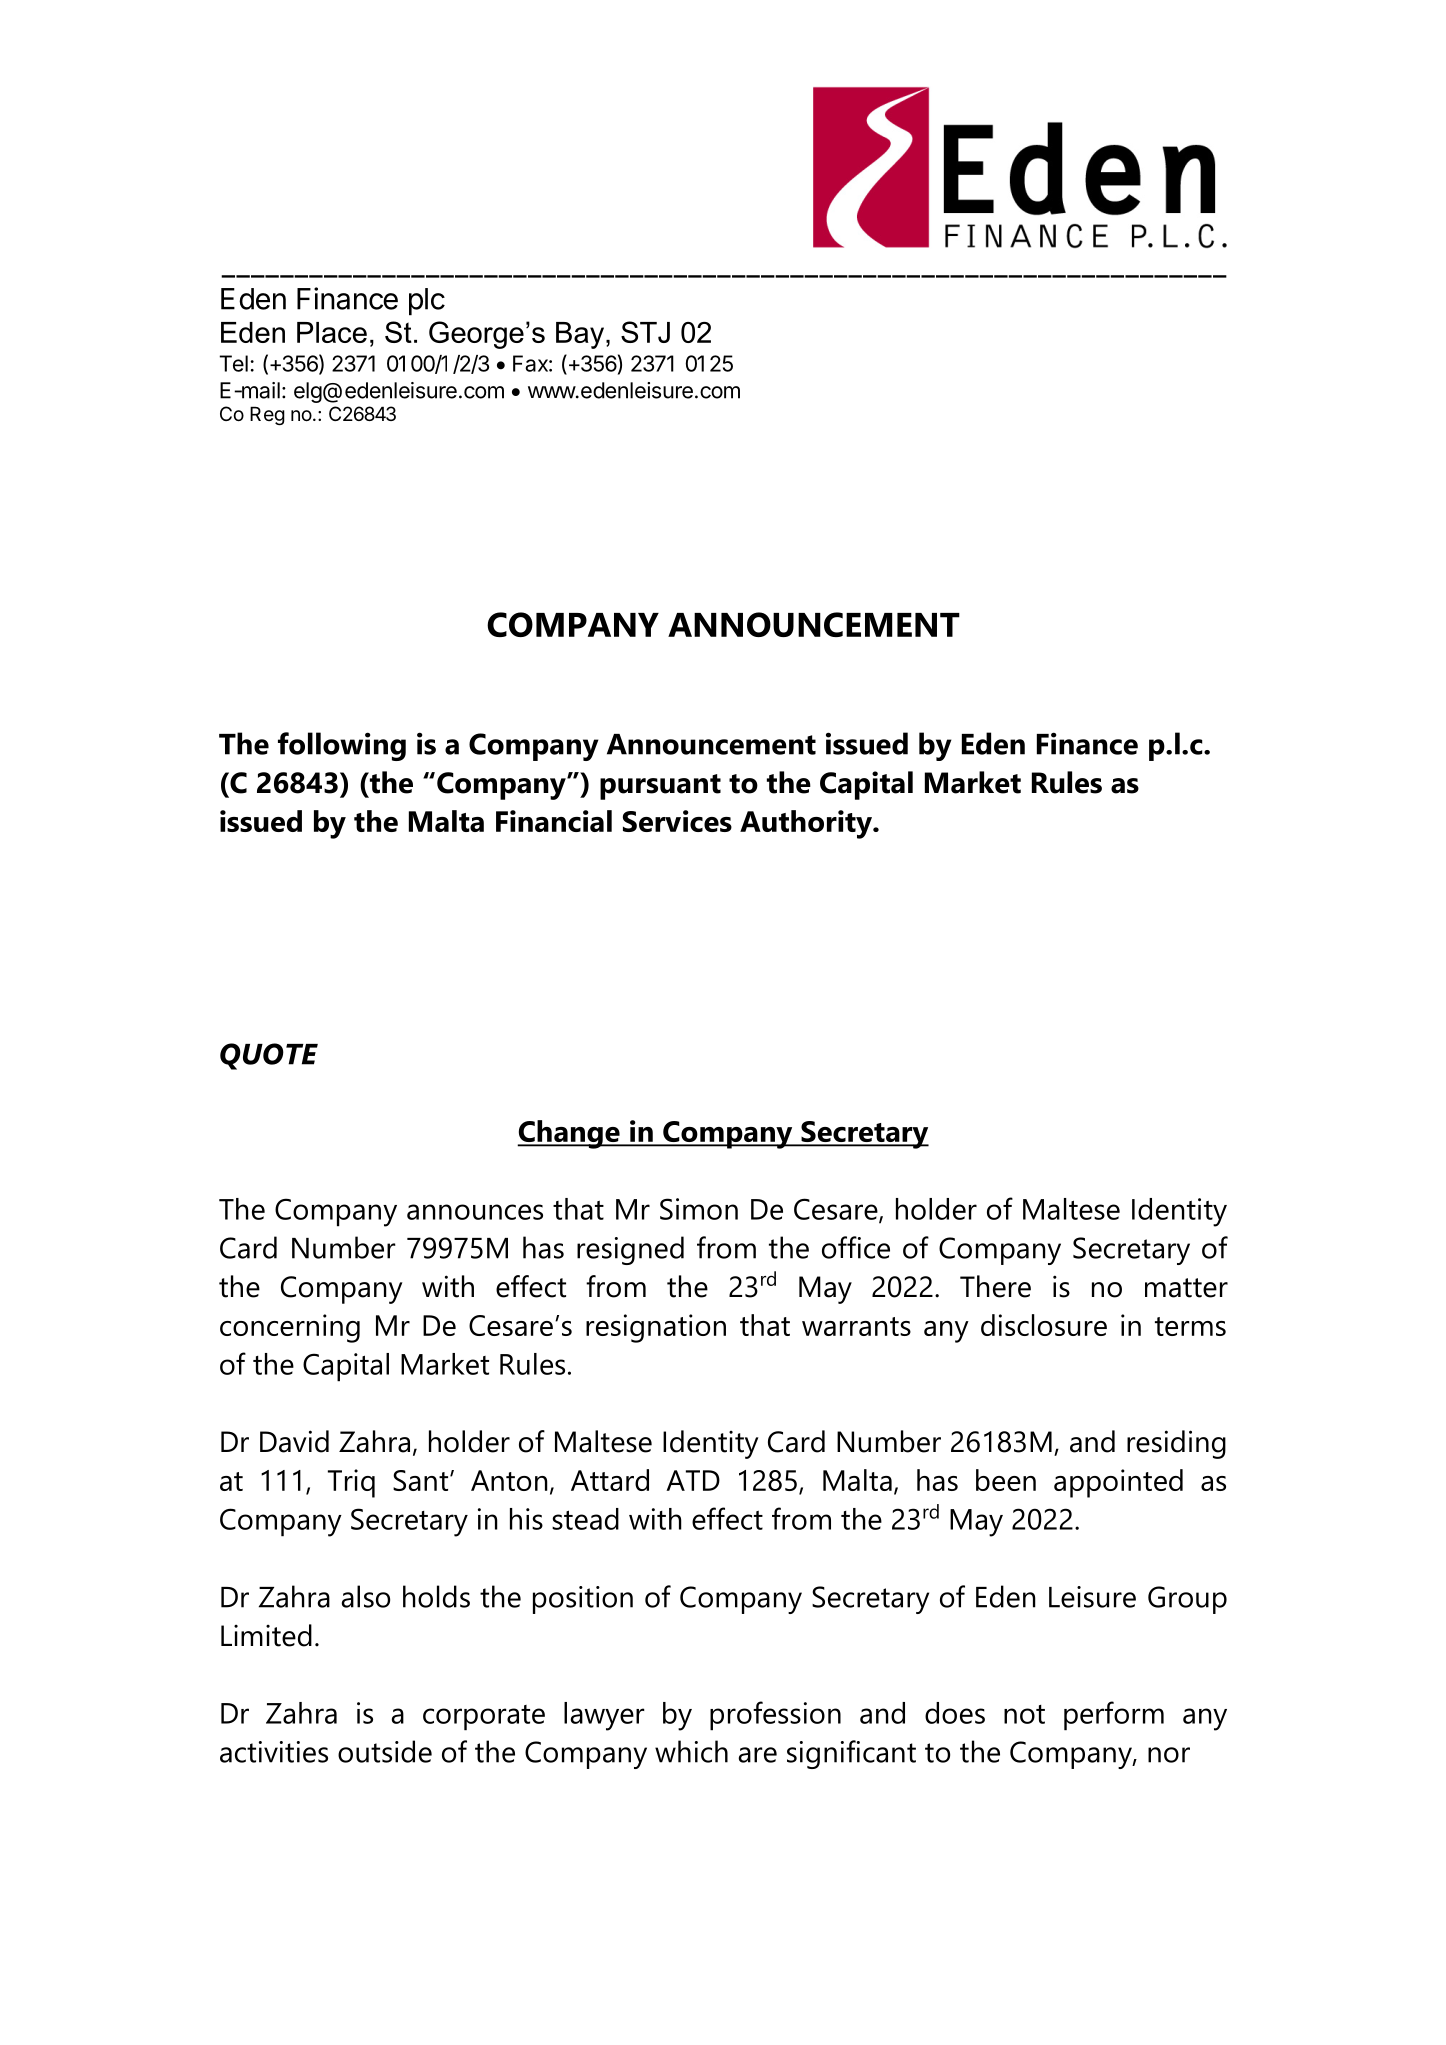  Describe the element at coordinates (699, 1209) in the image. I see `Simon` at that location.
